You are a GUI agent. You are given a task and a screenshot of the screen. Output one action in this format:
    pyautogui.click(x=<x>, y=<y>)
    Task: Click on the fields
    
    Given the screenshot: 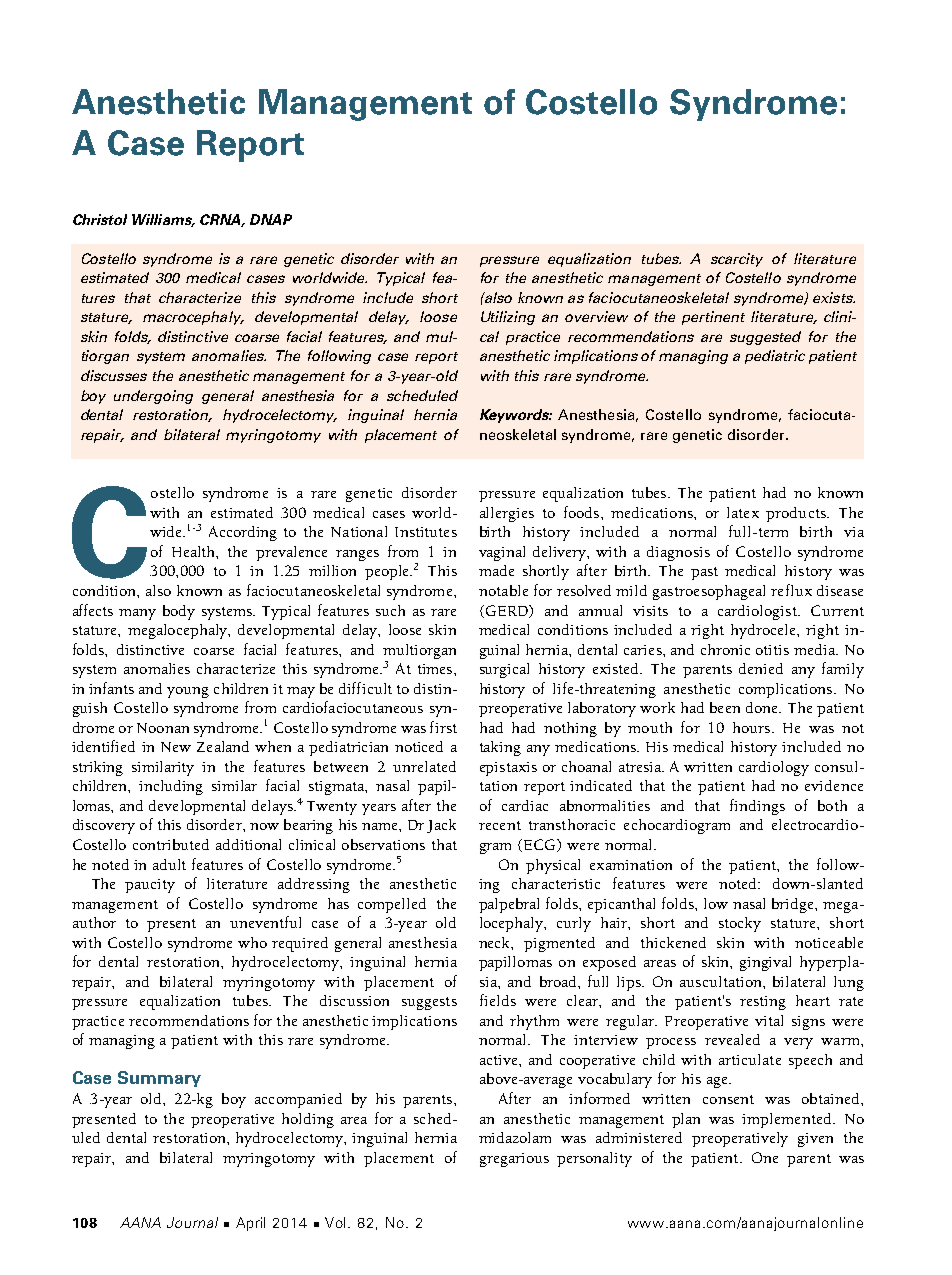 What is the action you would take?
    pyautogui.click(x=498, y=1000)
